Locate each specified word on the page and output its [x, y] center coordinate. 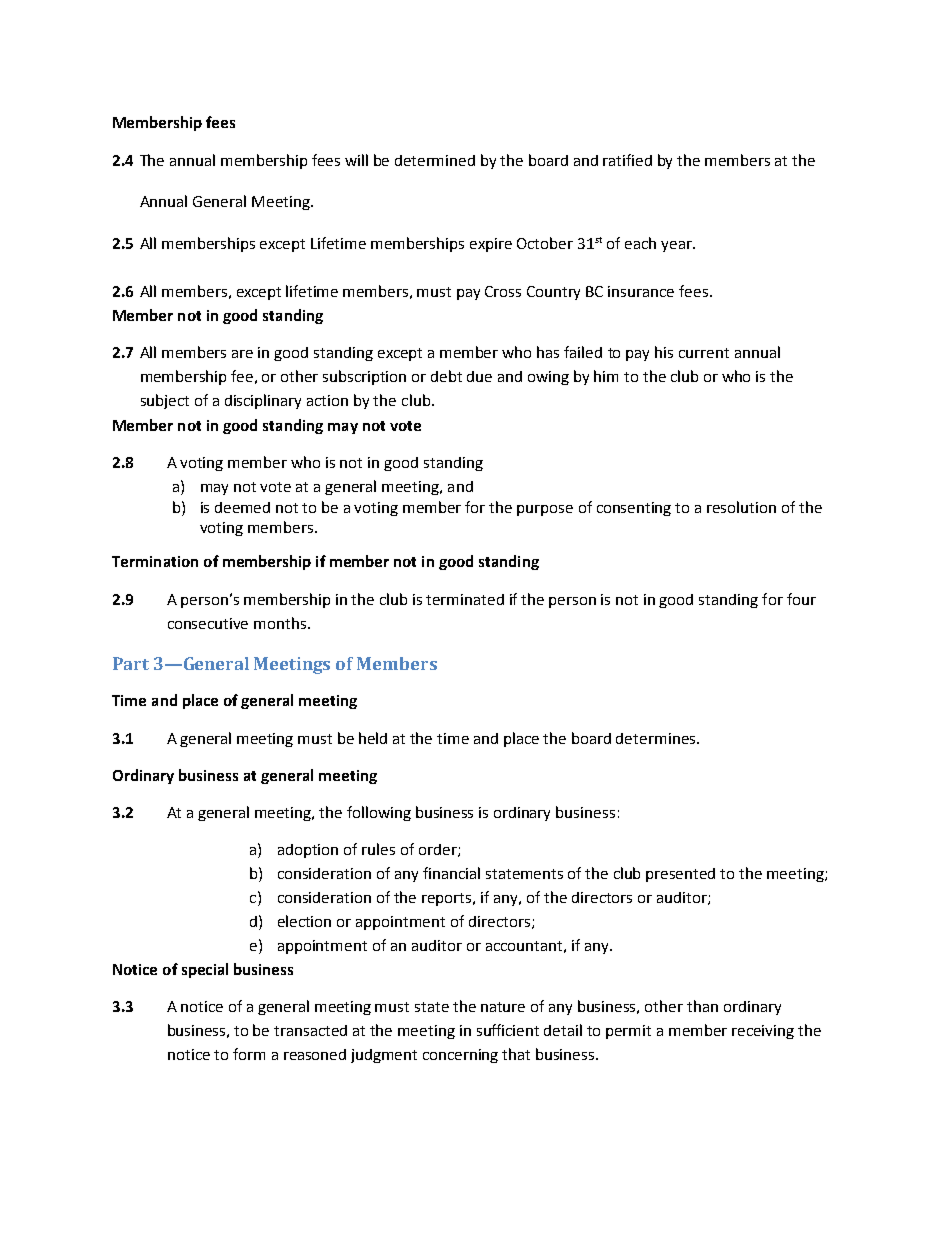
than [702, 1006]
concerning [460, 1056]
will [356, 160]
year [677, 246]
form [249, 1054]
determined [435, 160]
